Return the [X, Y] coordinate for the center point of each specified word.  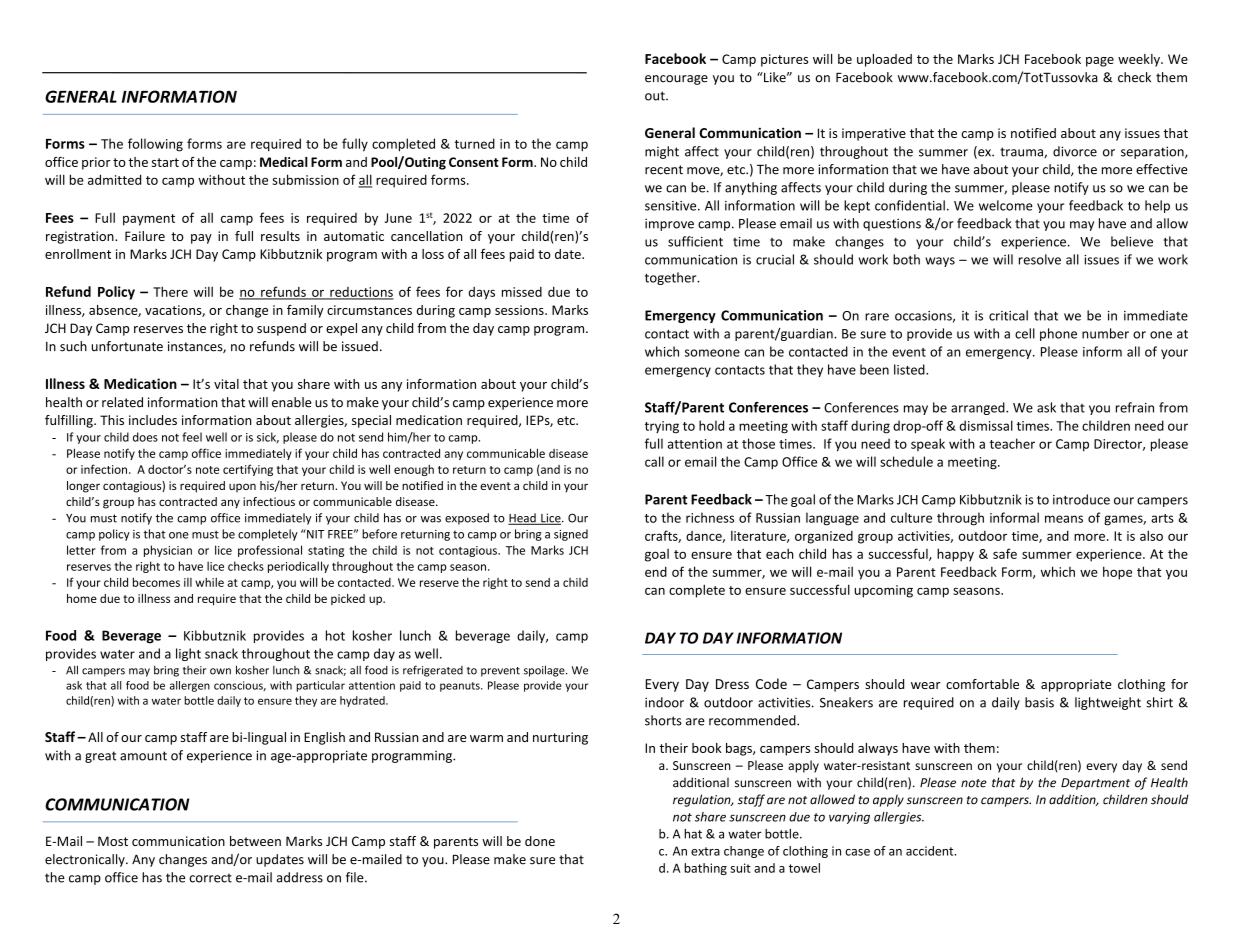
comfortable [982, 684]
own [220, 671]
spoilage [545, 671]
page [1100, 62]
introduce [1081, 499]
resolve [1040, 259]
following [155, 145]
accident [931, 851]
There [170, 291]
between [255, 841]
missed [522, 292]
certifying [248, 470]
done [540, 841]
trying [662, 427]
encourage [676, 80]
